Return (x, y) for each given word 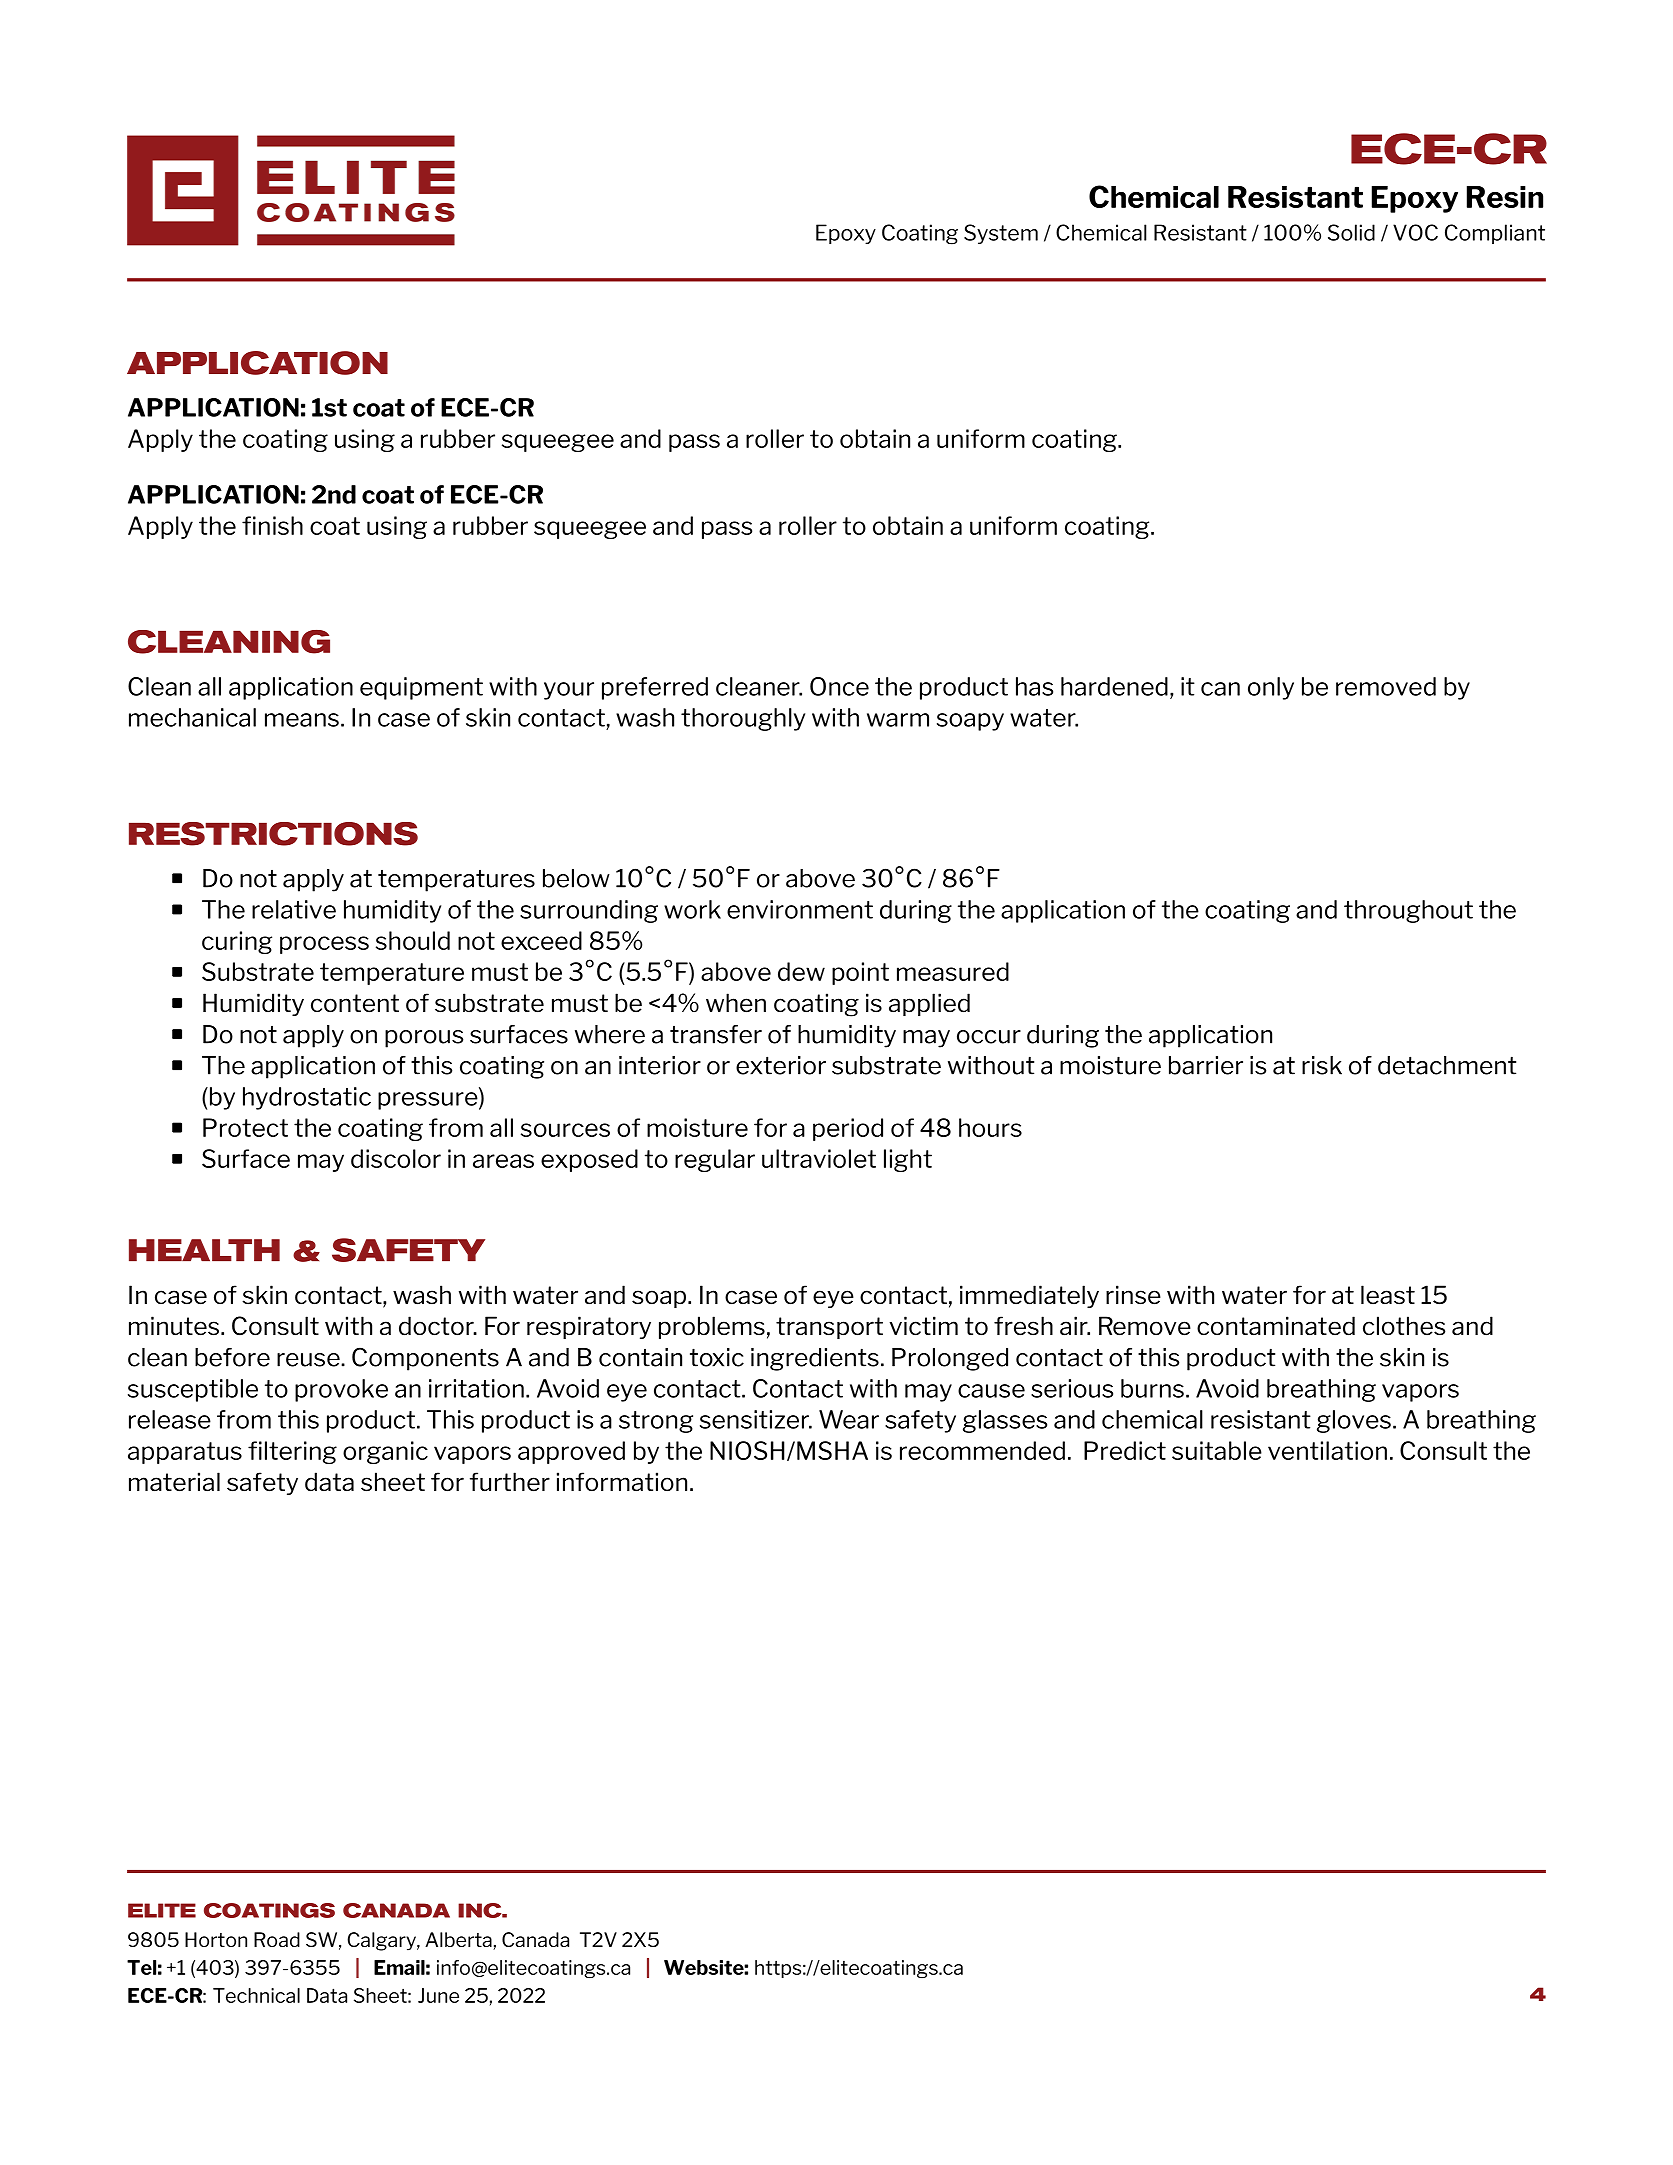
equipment (421, 688)
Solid (1351, 232)
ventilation (1327, 1450)
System (1001, 234)
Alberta (459, 1941)
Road (277, 1939)
